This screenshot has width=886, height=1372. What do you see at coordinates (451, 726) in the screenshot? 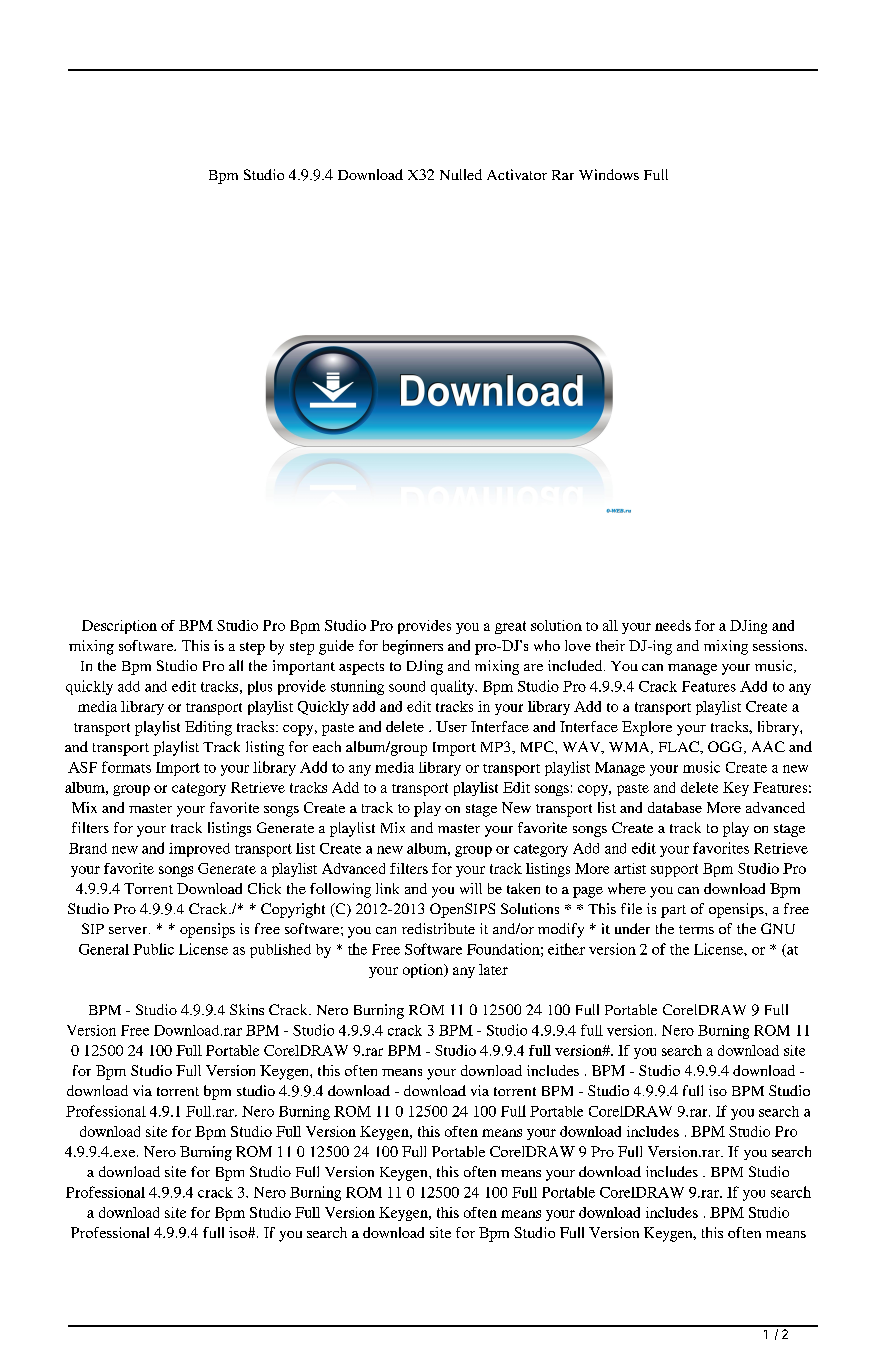
I see `User` at bounding box center [451, 726].
